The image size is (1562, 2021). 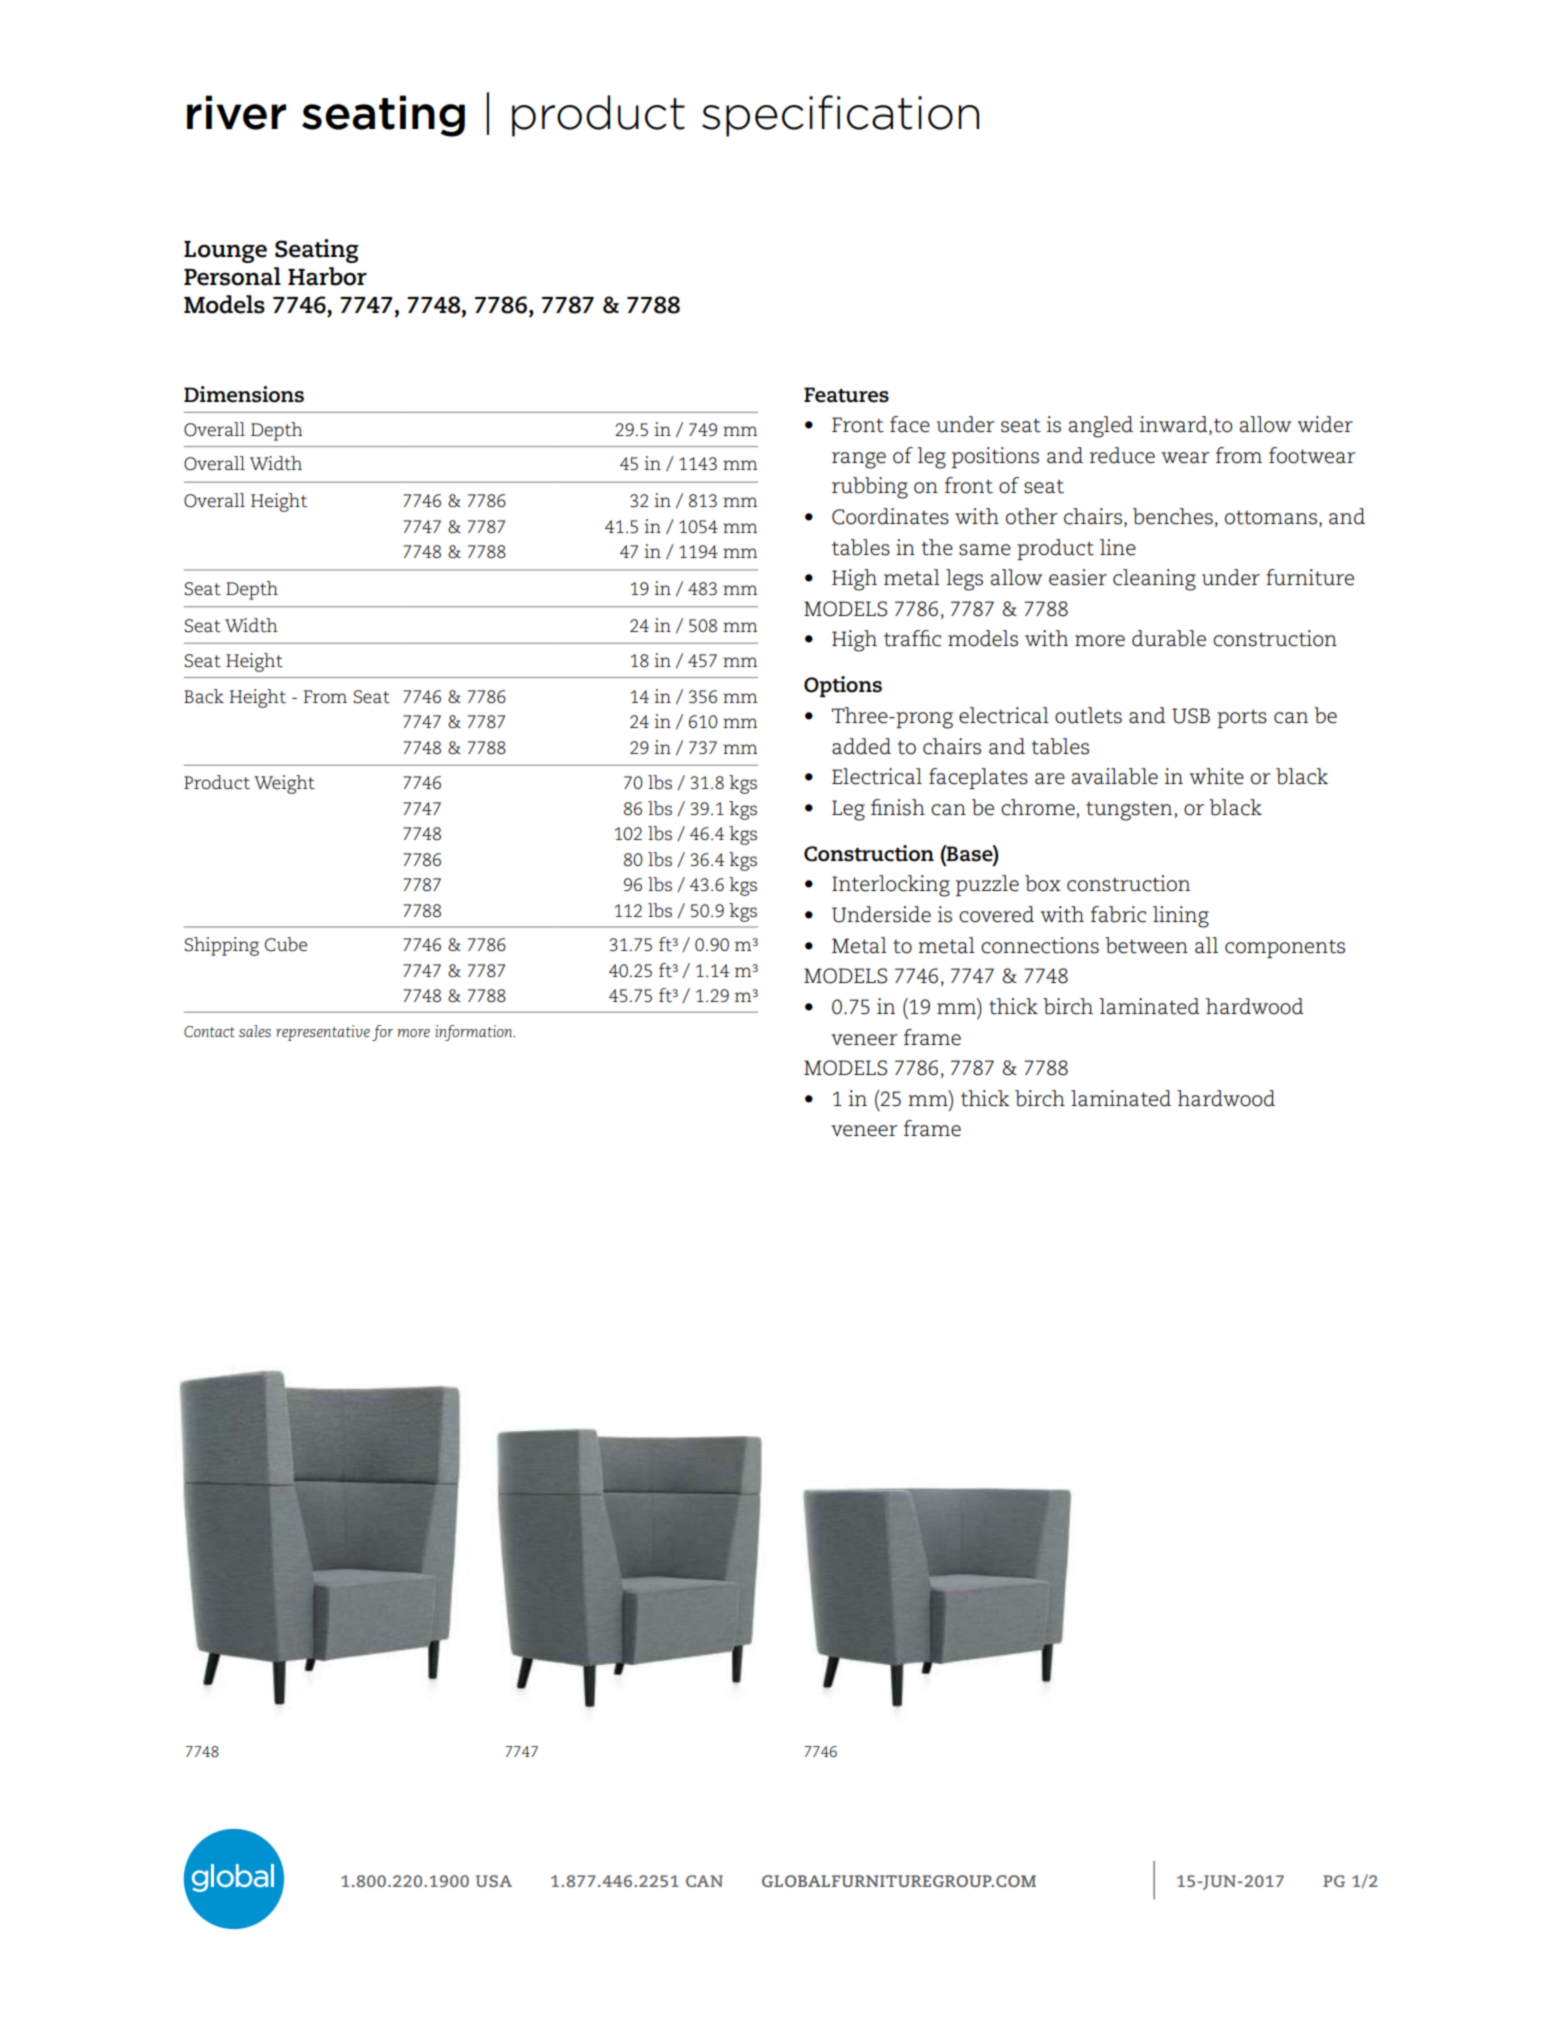 What do you see at coordinates (323, 1033) in the image?
I see `representative` at bounding box center [323, 1033].
